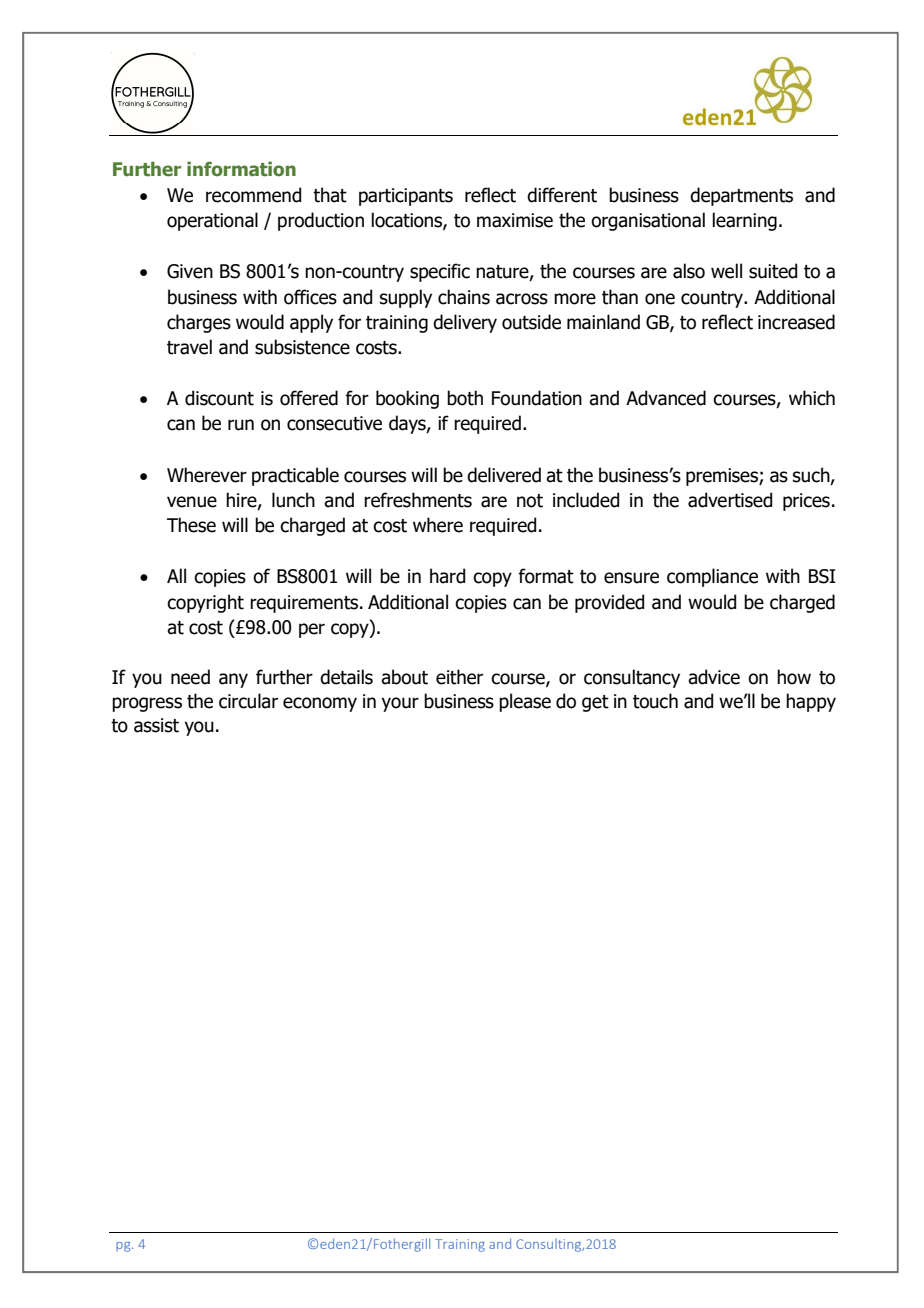 The width and height of the document is (924, 1308). I want to click on learning, so click(744, 221).
